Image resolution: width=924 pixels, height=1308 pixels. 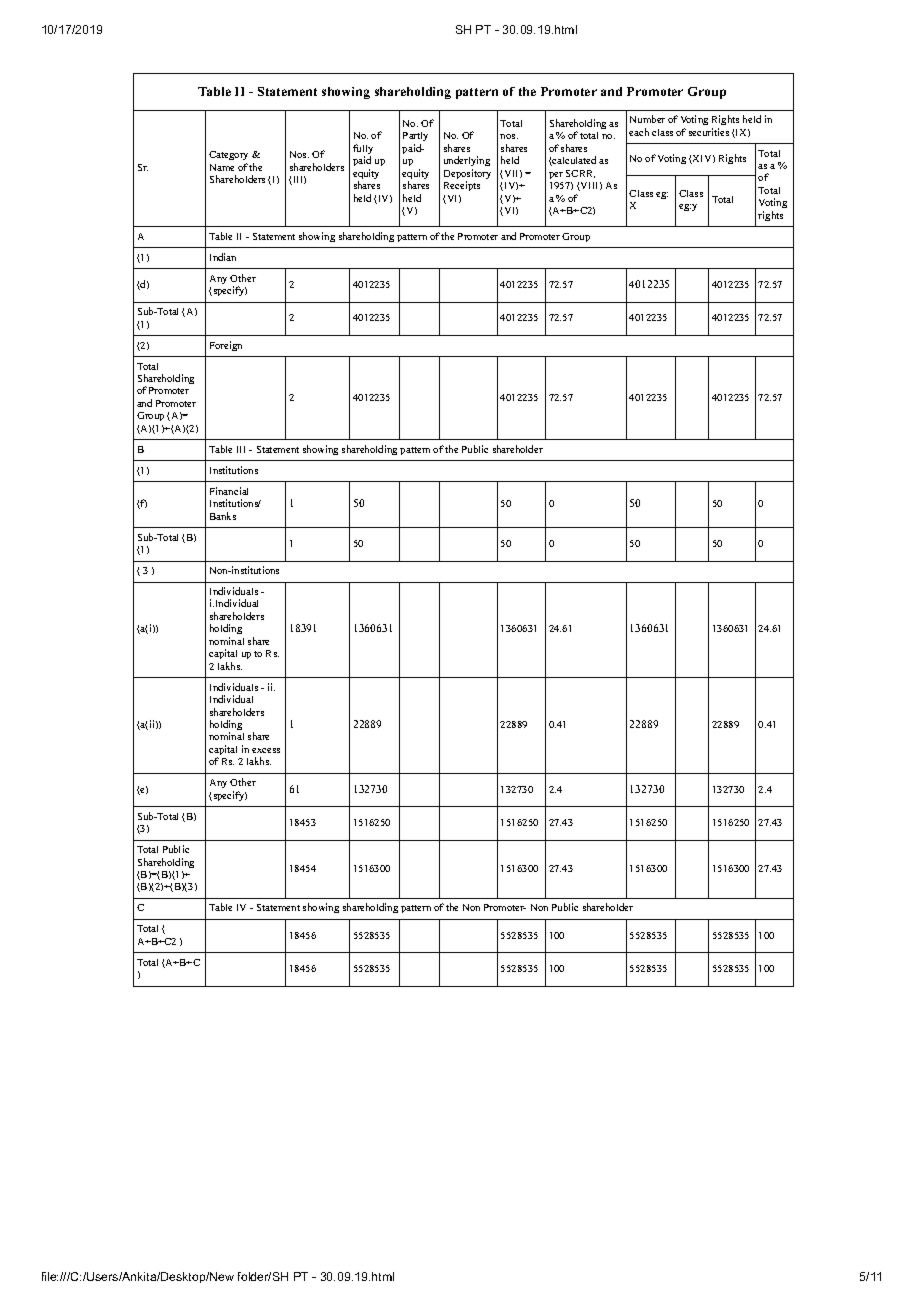 What do you see at coordinates (462, 186) in the page?
I see `Receipts` at bounding box center [462, 186].
